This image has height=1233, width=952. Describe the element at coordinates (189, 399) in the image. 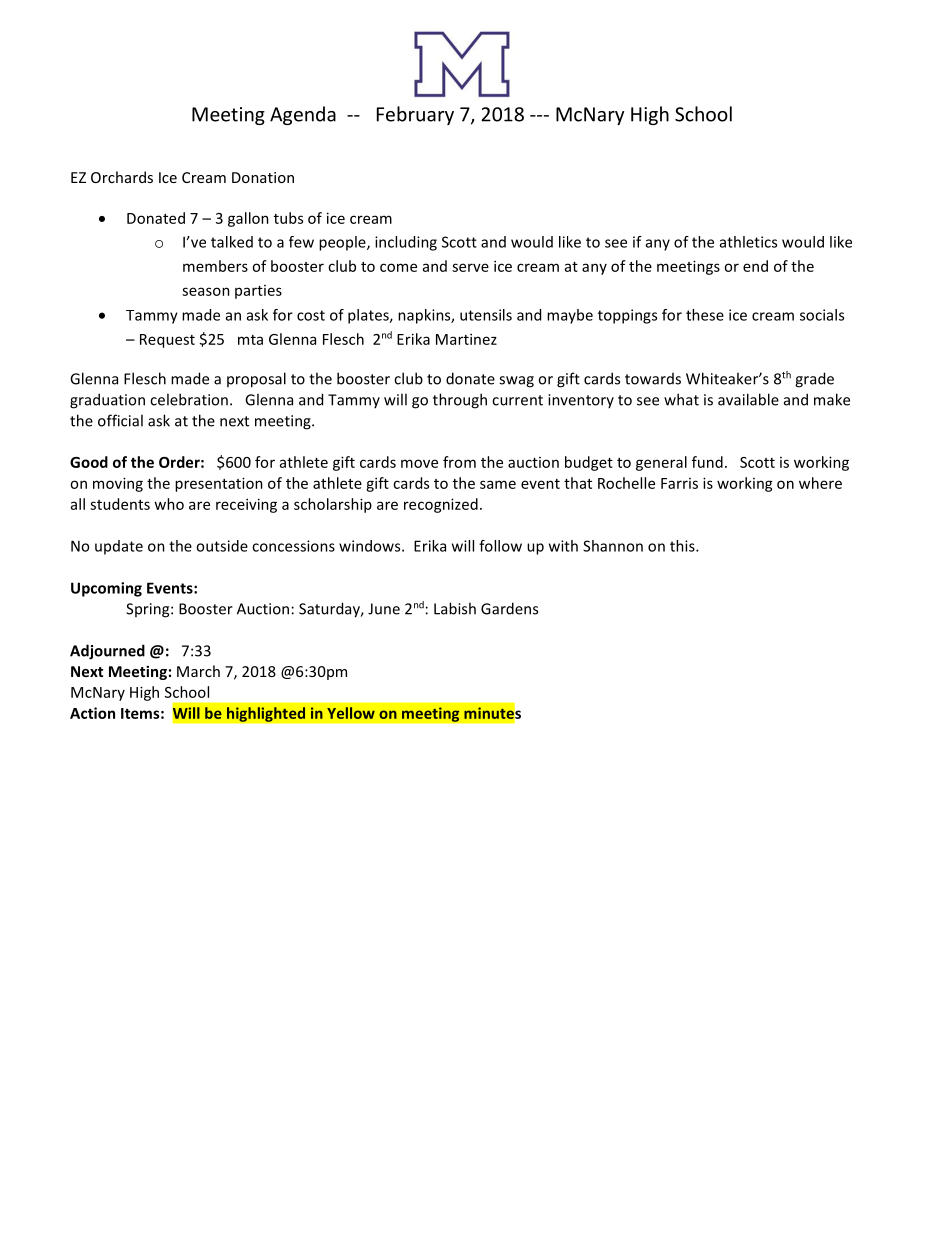

I see `celebration` at that location.
